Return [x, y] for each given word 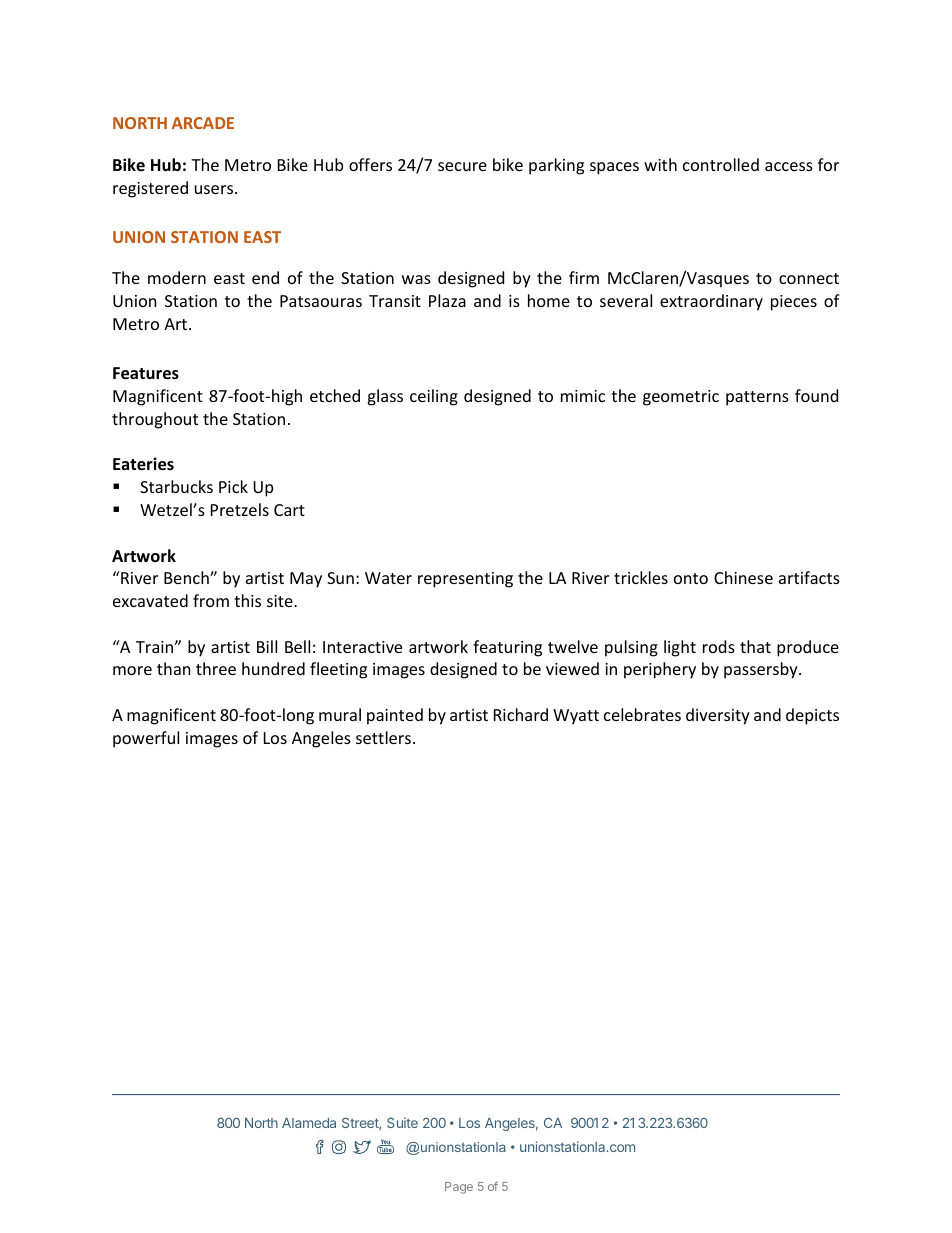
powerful [146, 739]
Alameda [309, 1123]
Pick [233, 486]
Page [459, 1188]
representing [465, 580]
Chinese [743, 577]
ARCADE [203, 123]
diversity [718, 716]
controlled [721, 164]
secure [462, 166]
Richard [521, 714]
